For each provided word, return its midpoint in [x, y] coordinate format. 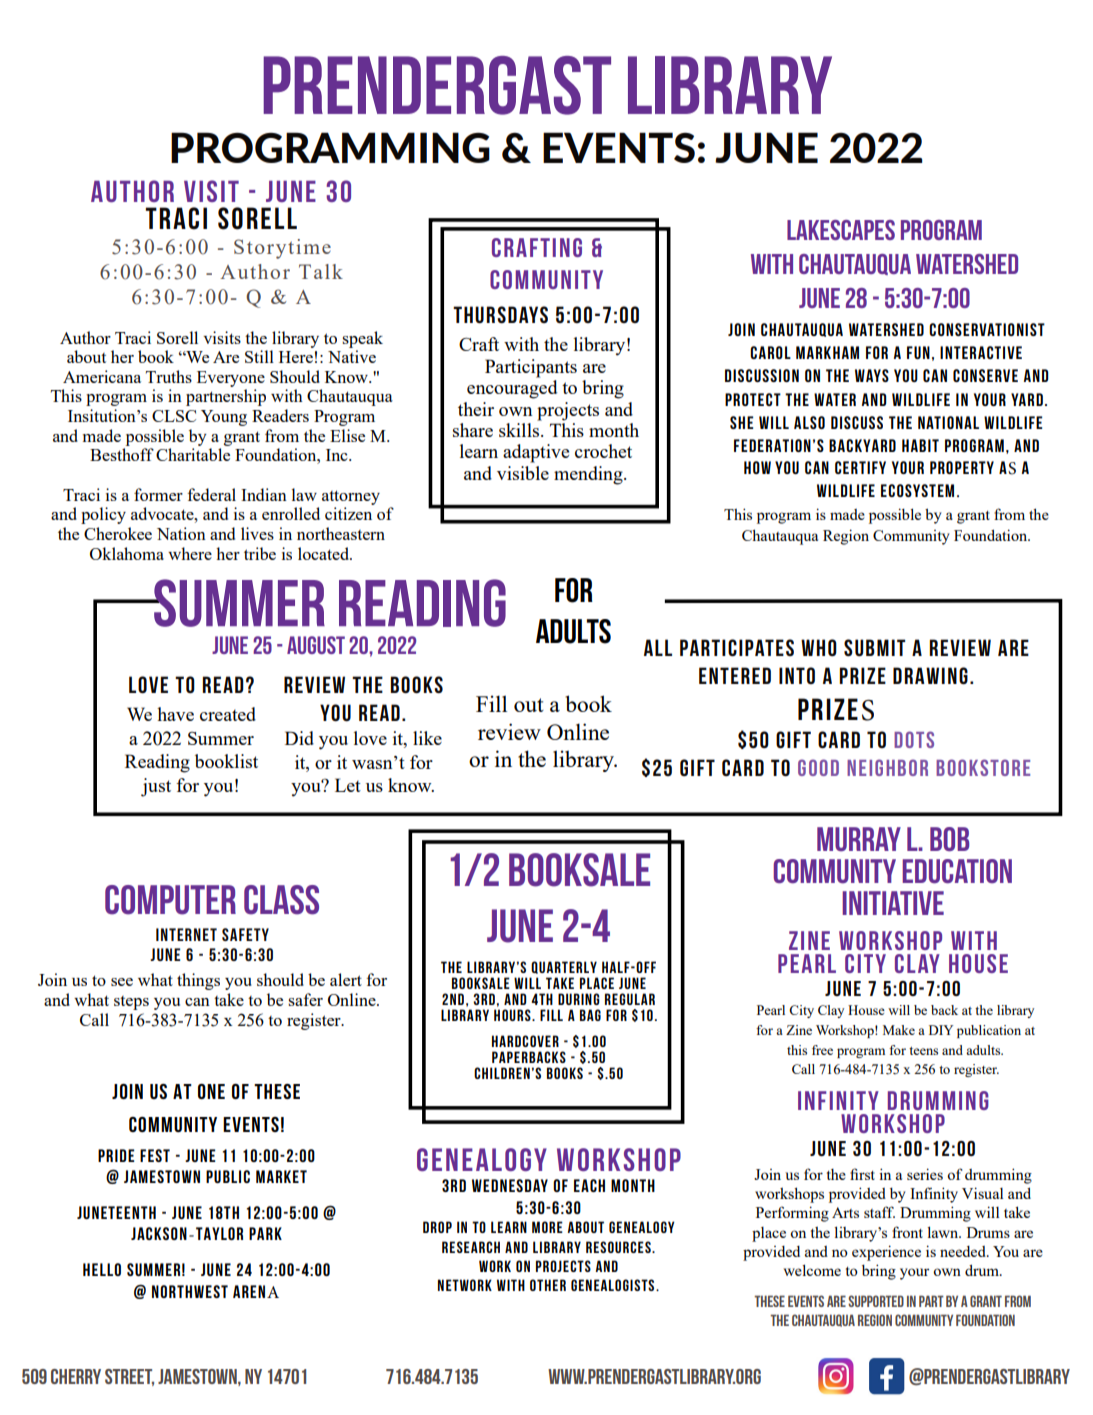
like [427, 738]
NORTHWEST [190, 1291]
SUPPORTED [876, 1301]
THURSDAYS [500, 315]
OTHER [548, 1285]
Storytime [282, 249]
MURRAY [859, 839]
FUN [918, 352]
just [156, 787]
